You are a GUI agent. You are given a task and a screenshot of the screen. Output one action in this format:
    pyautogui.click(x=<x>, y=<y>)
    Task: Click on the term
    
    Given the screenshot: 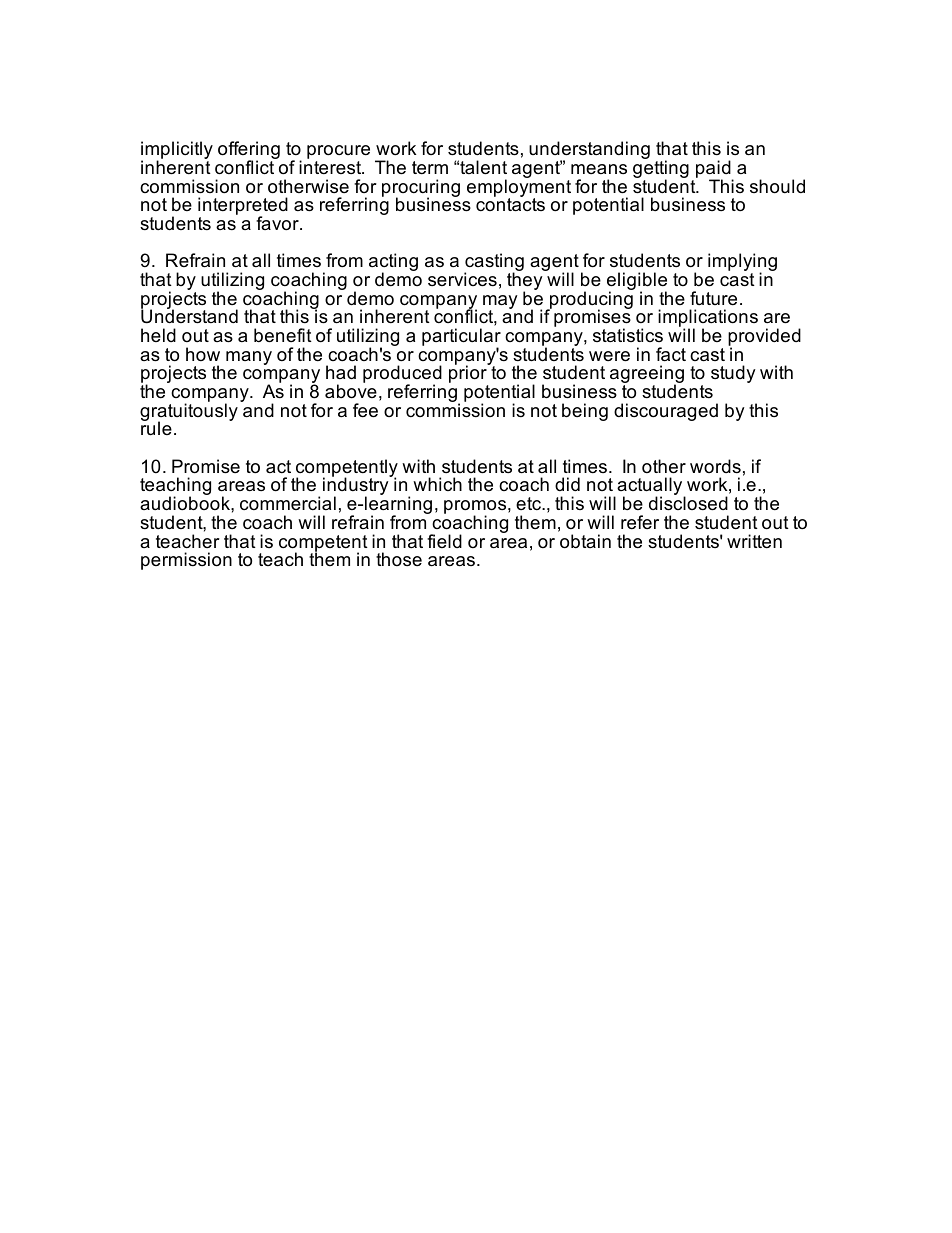 What is the action you would take?
    pyautogui.click(x=430, y=168)
